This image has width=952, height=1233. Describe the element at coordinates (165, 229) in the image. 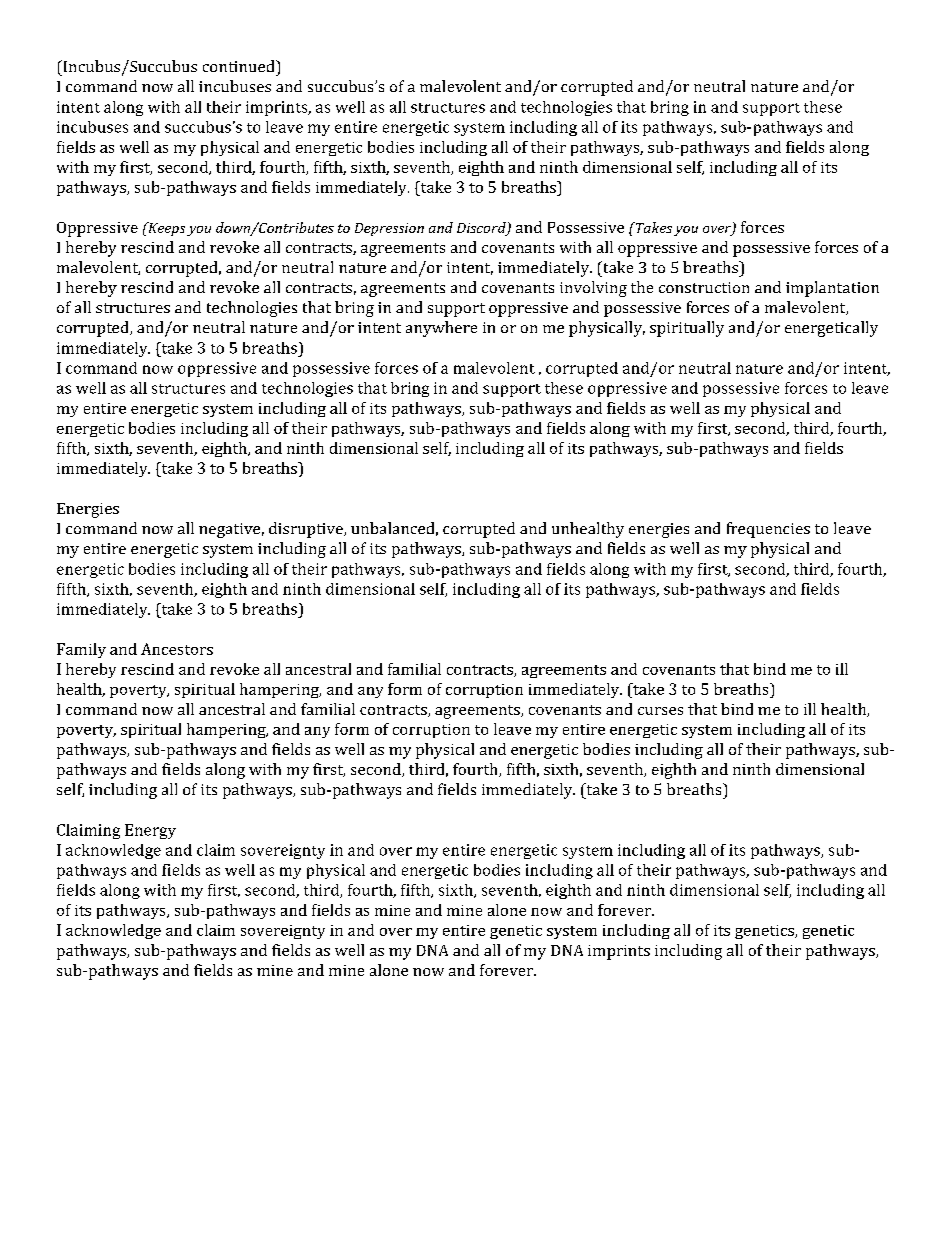

I see `Keeps` at that location.
